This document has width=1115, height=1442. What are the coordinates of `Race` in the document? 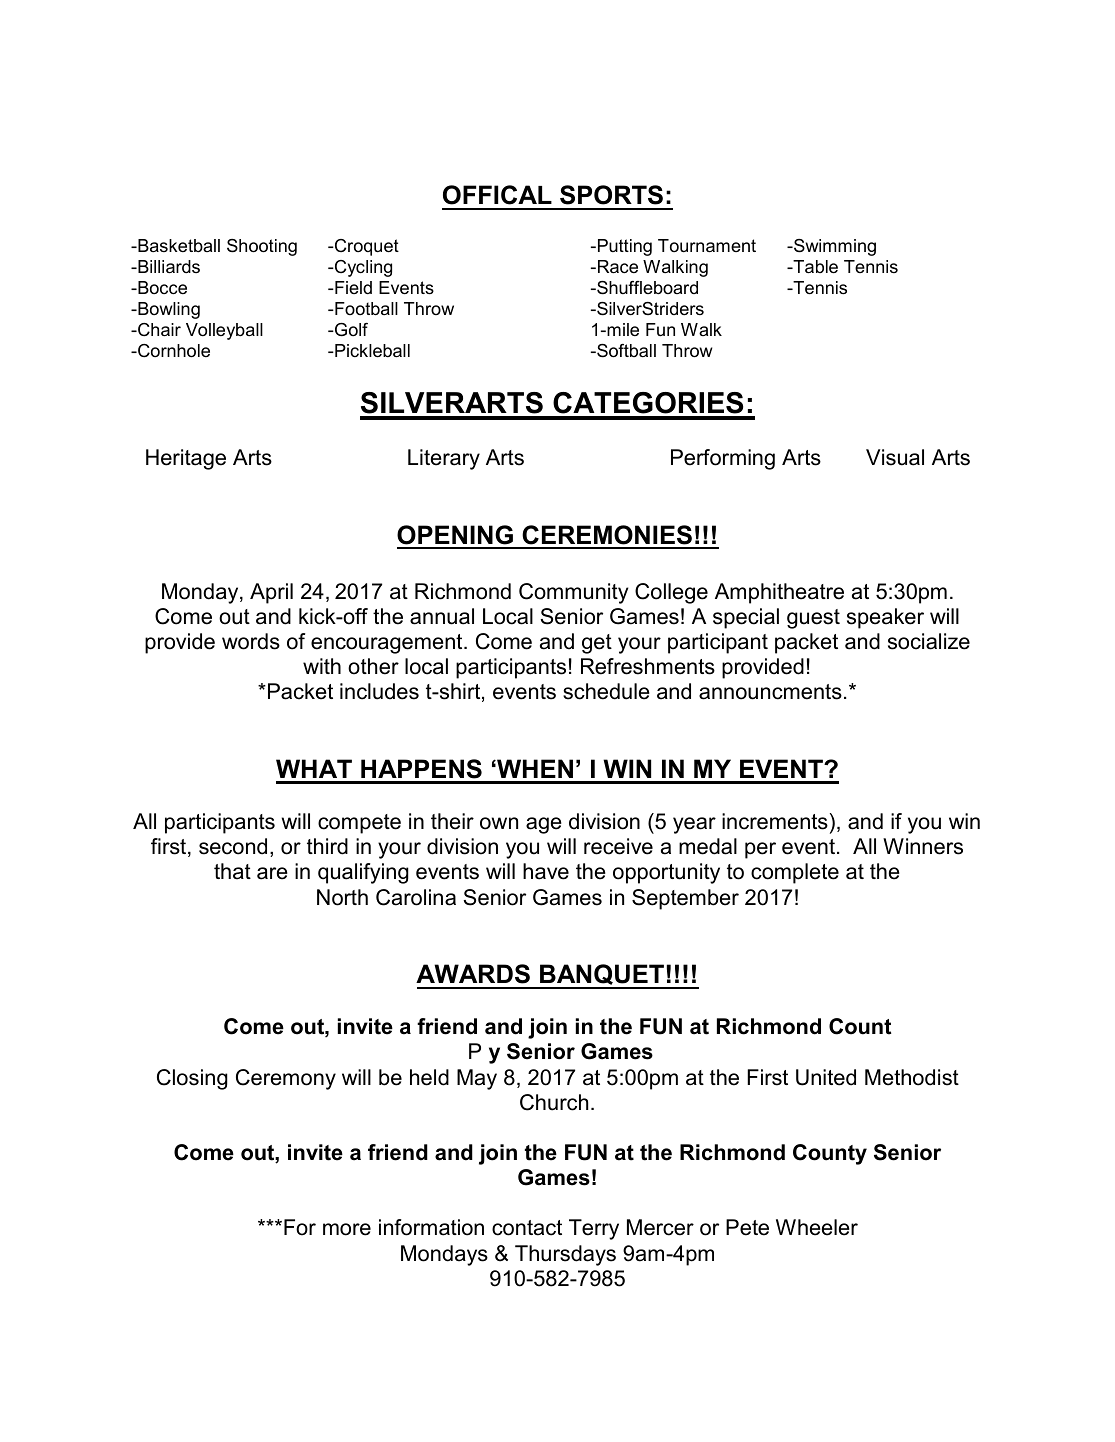 It's located at (616, 267).
